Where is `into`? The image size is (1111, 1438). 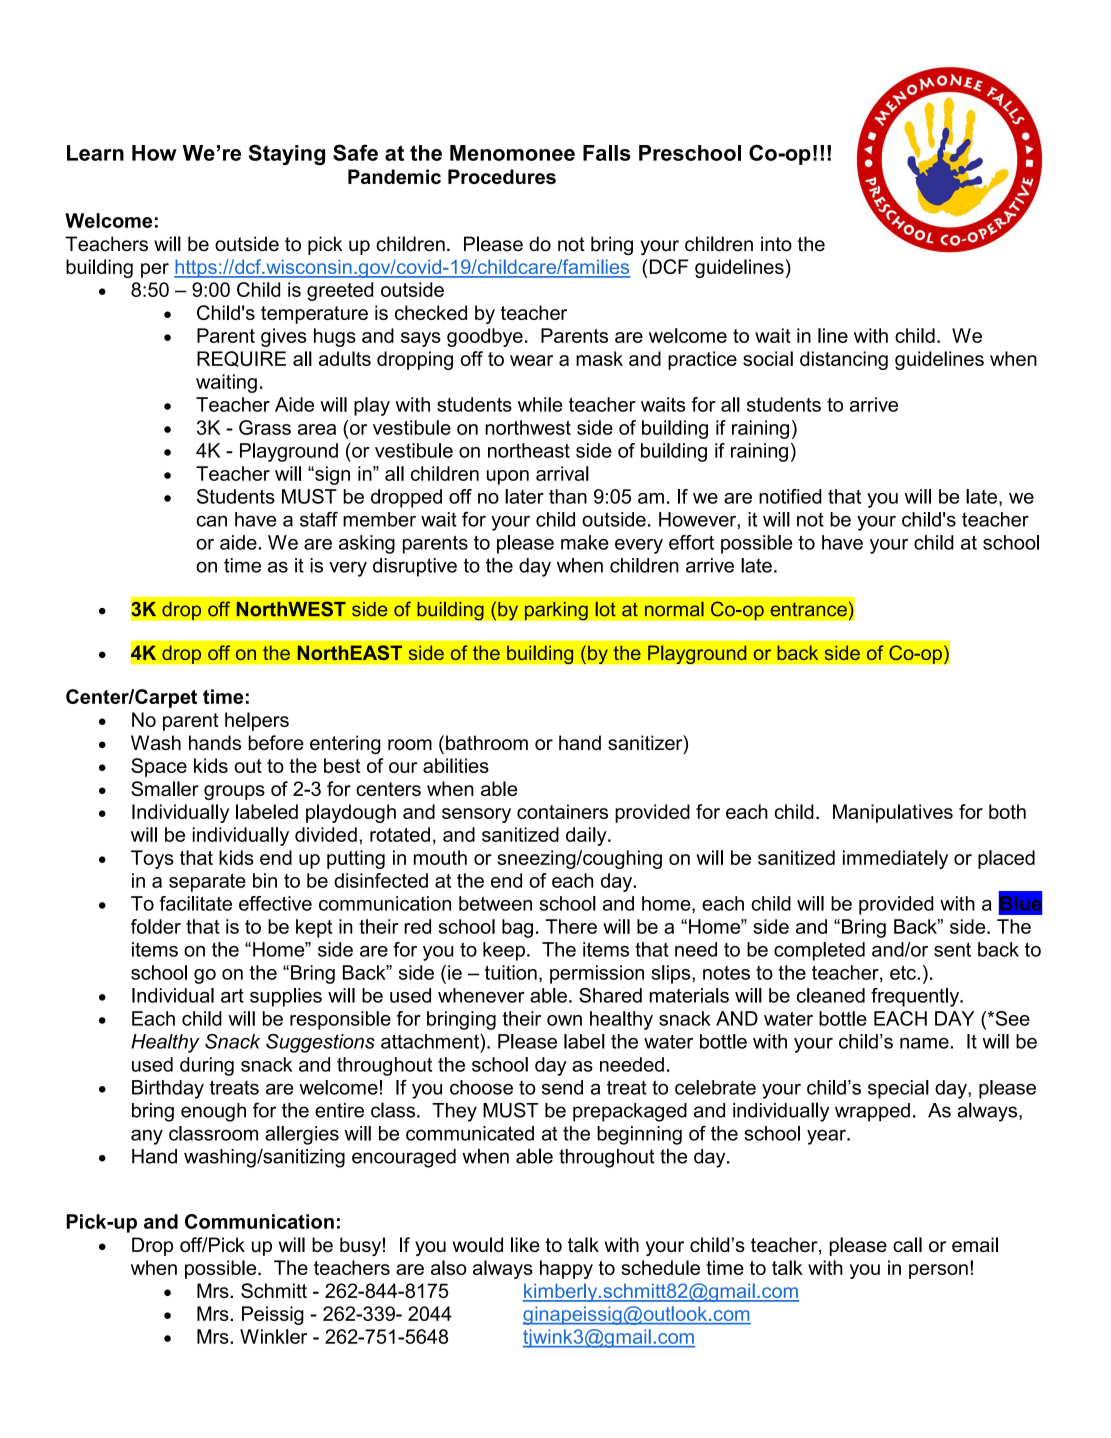
into is located at coordinates (776, 244).
